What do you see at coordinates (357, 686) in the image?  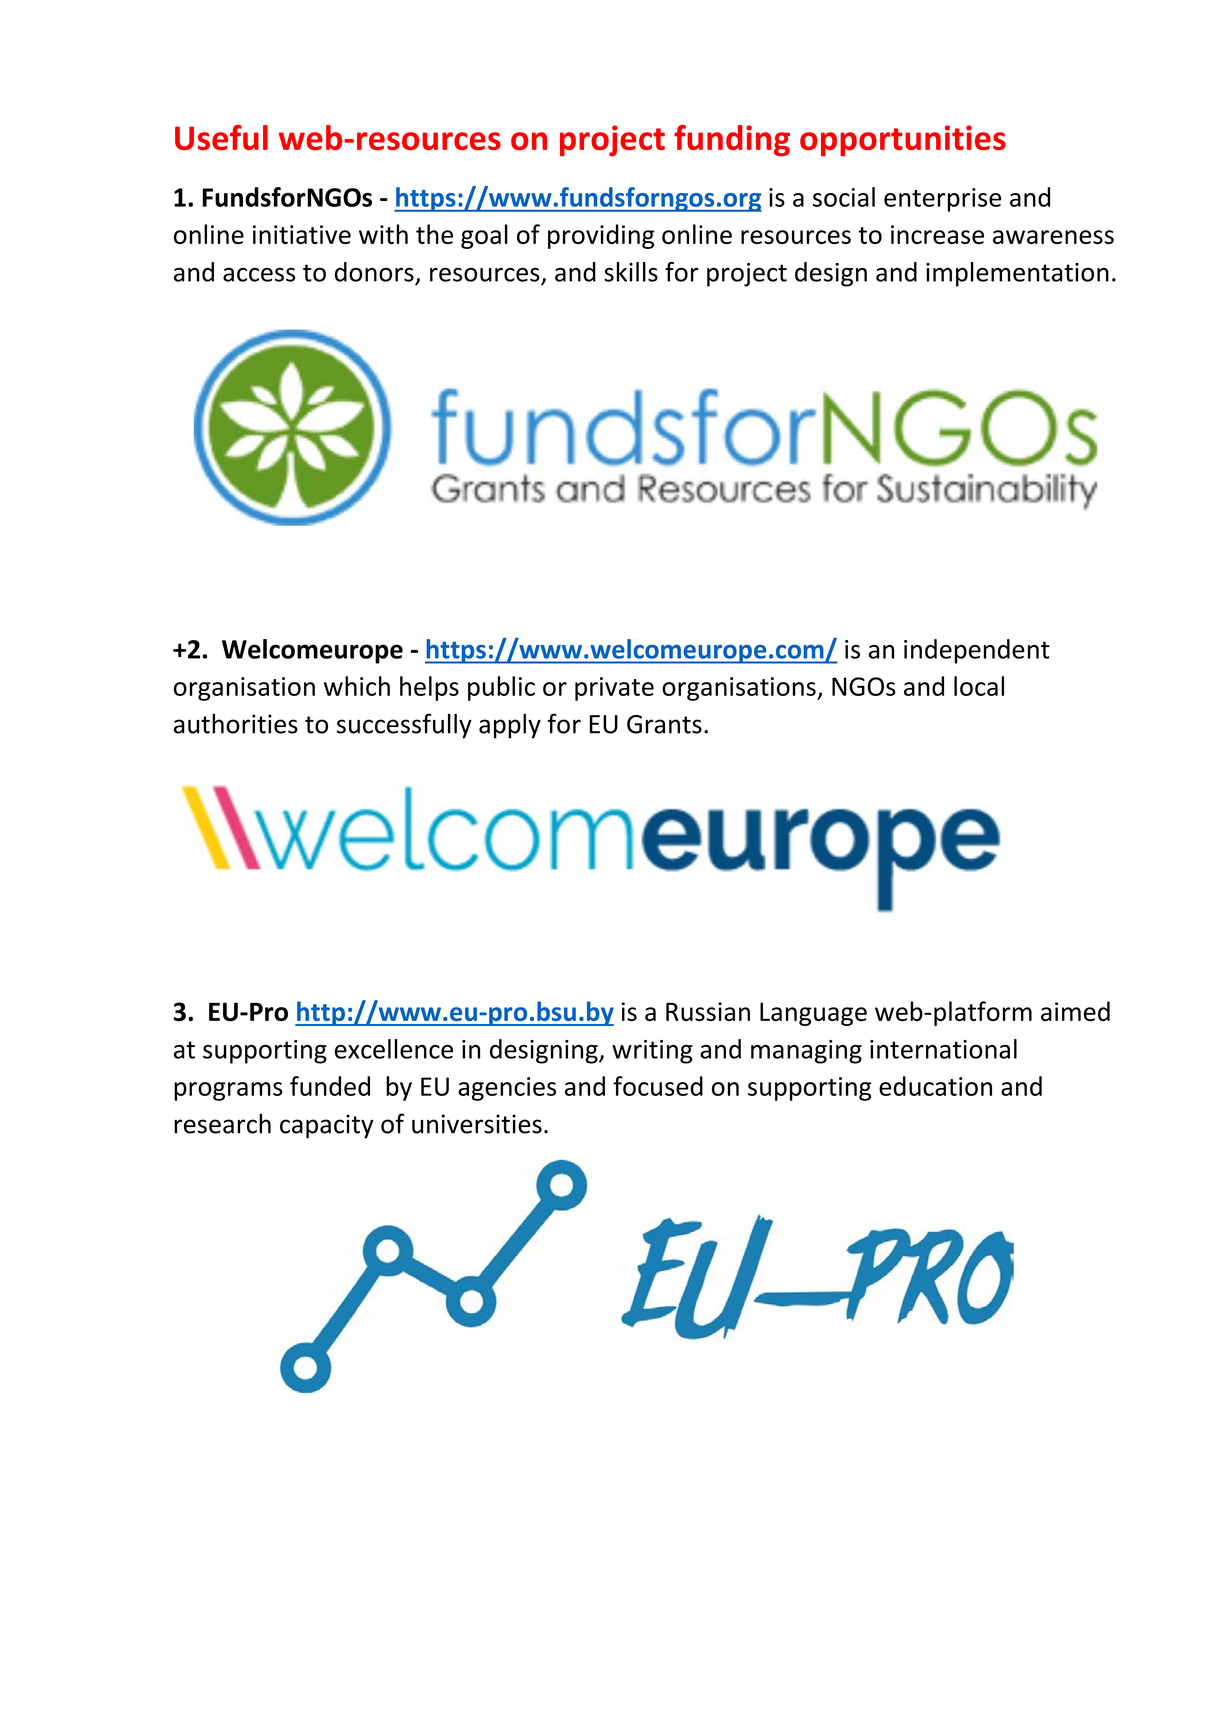 I see `which` at bounding box center [357, 686].
